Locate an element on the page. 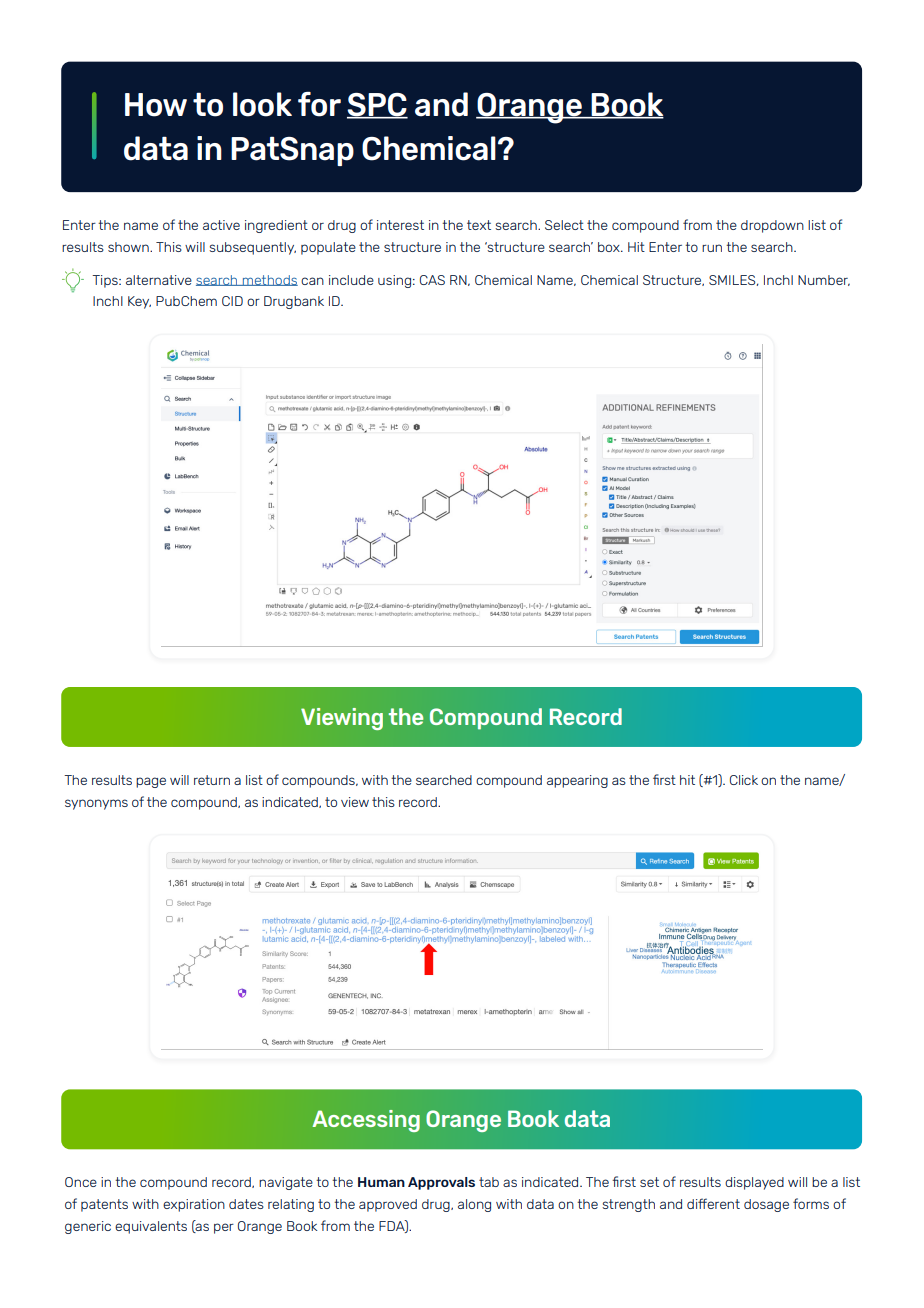 The width and height of the document is (924, 1308). Number is located at coordinates (824, 280).
